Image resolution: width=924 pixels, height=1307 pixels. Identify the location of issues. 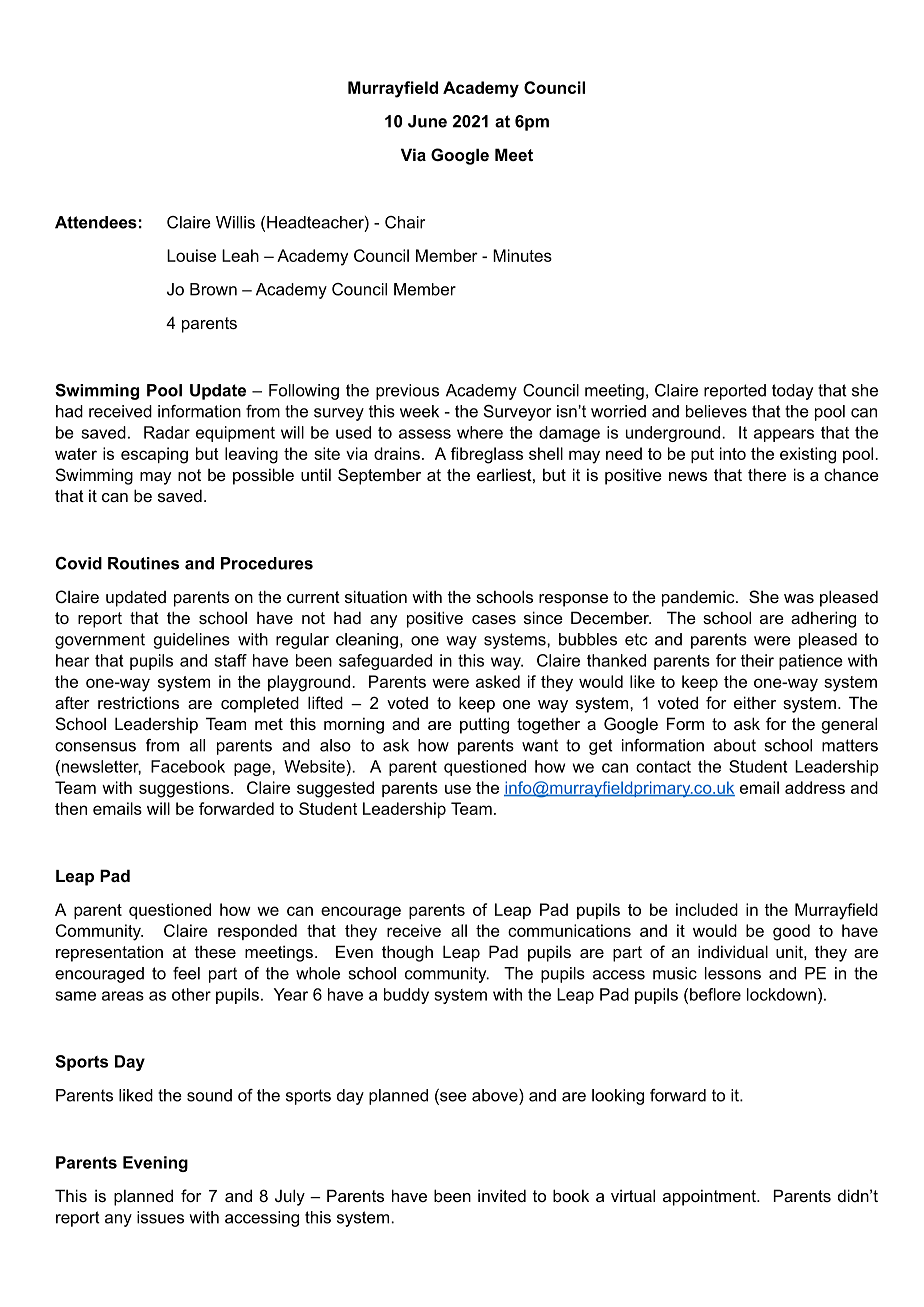
(160, 1217).
